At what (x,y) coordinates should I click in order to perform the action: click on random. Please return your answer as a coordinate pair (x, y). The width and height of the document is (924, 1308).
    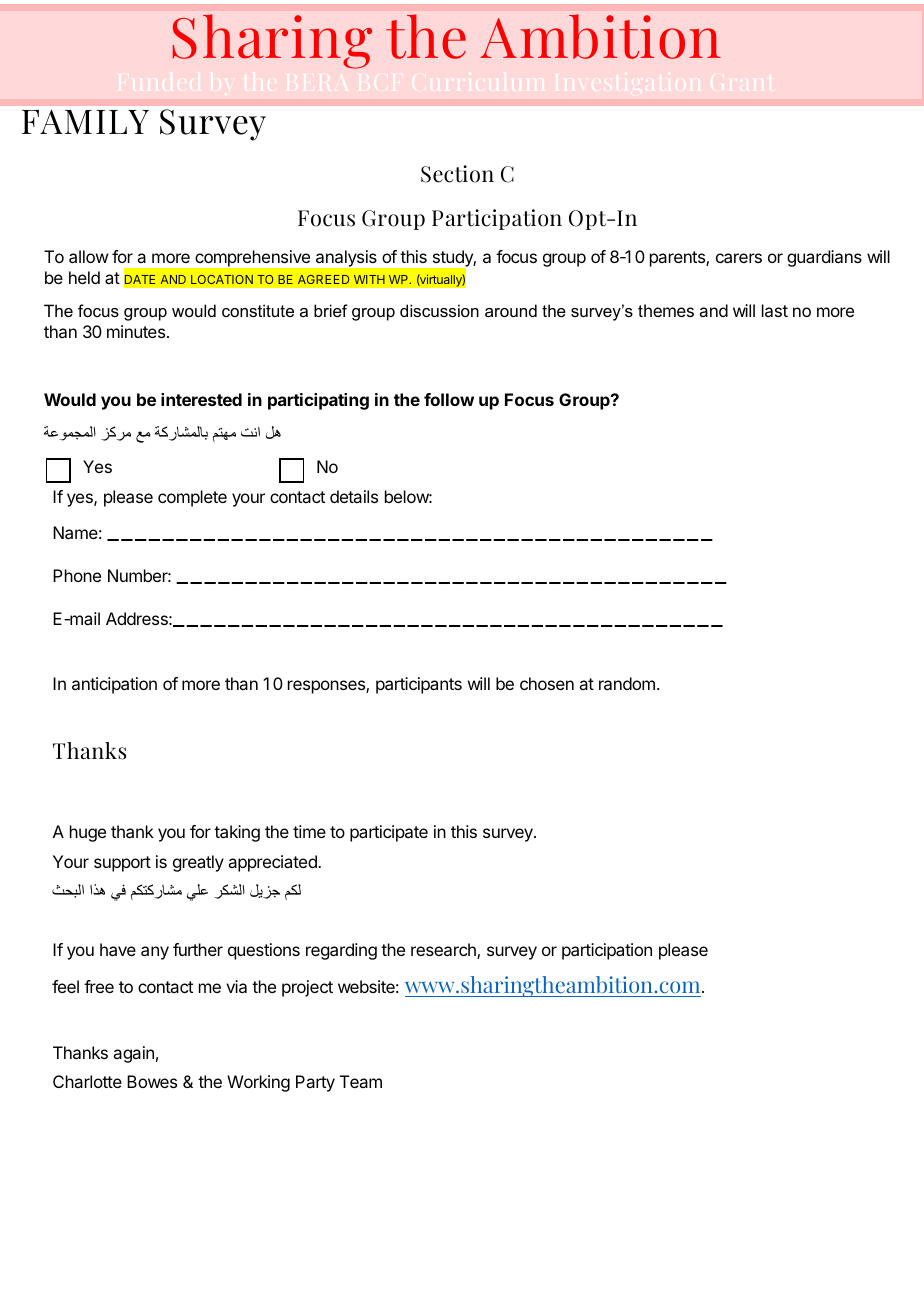
    Looking at the image, I should click on (627, 683).
